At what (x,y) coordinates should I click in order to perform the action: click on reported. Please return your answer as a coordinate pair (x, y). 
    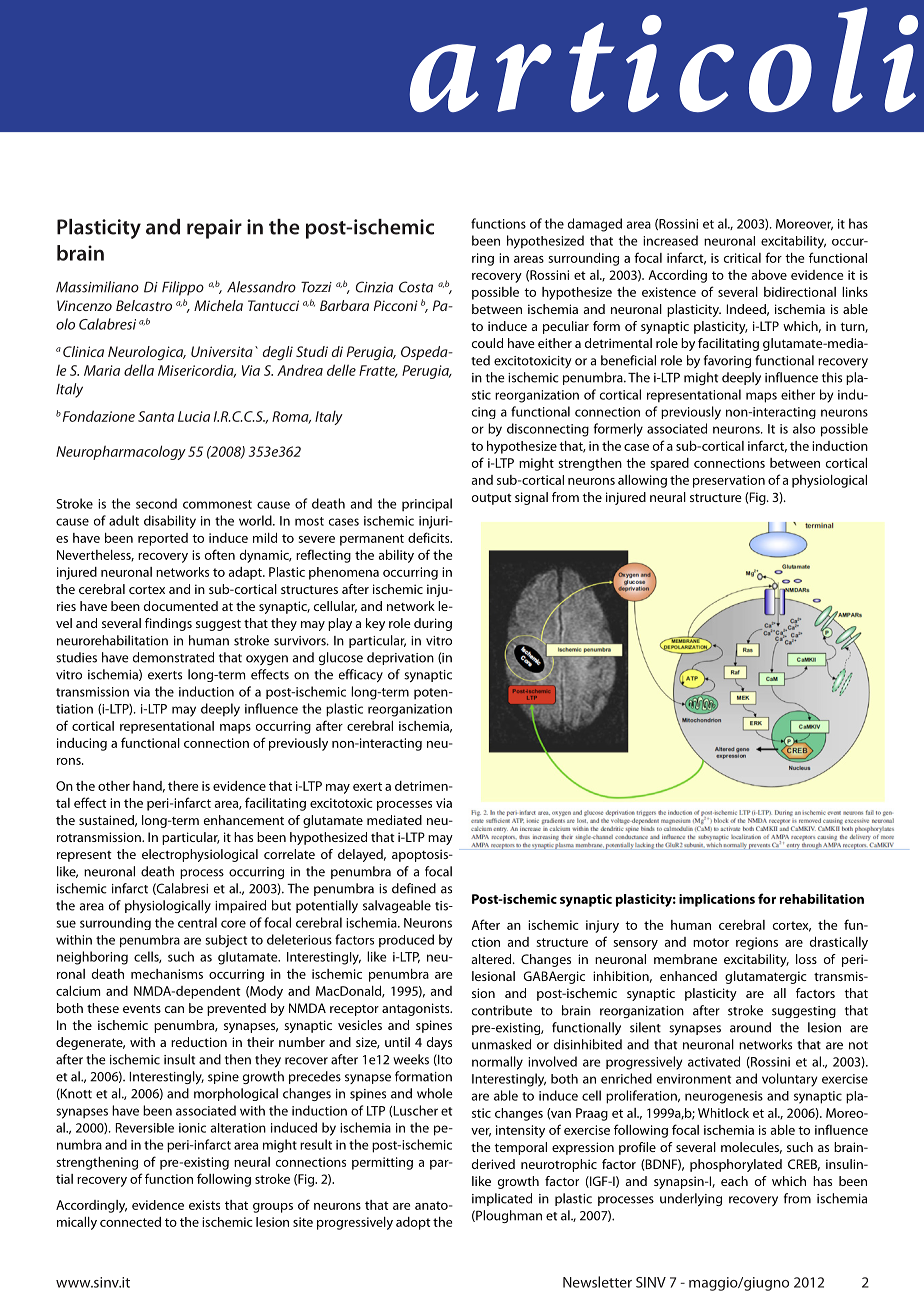
    Looking at the image, I should click on (163, 539).
